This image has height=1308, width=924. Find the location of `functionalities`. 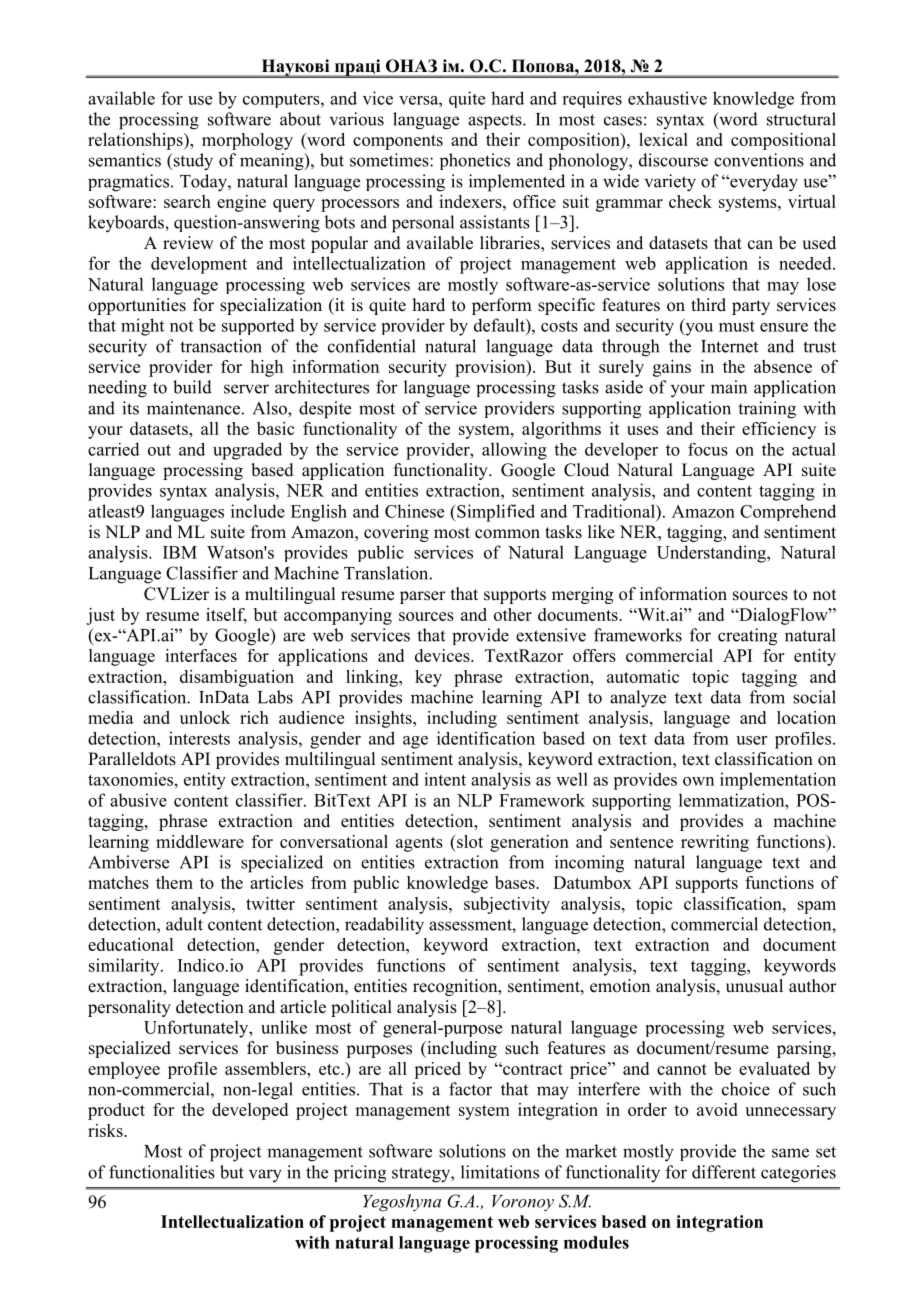

functionalities is located at coordinates (162, 1172).
